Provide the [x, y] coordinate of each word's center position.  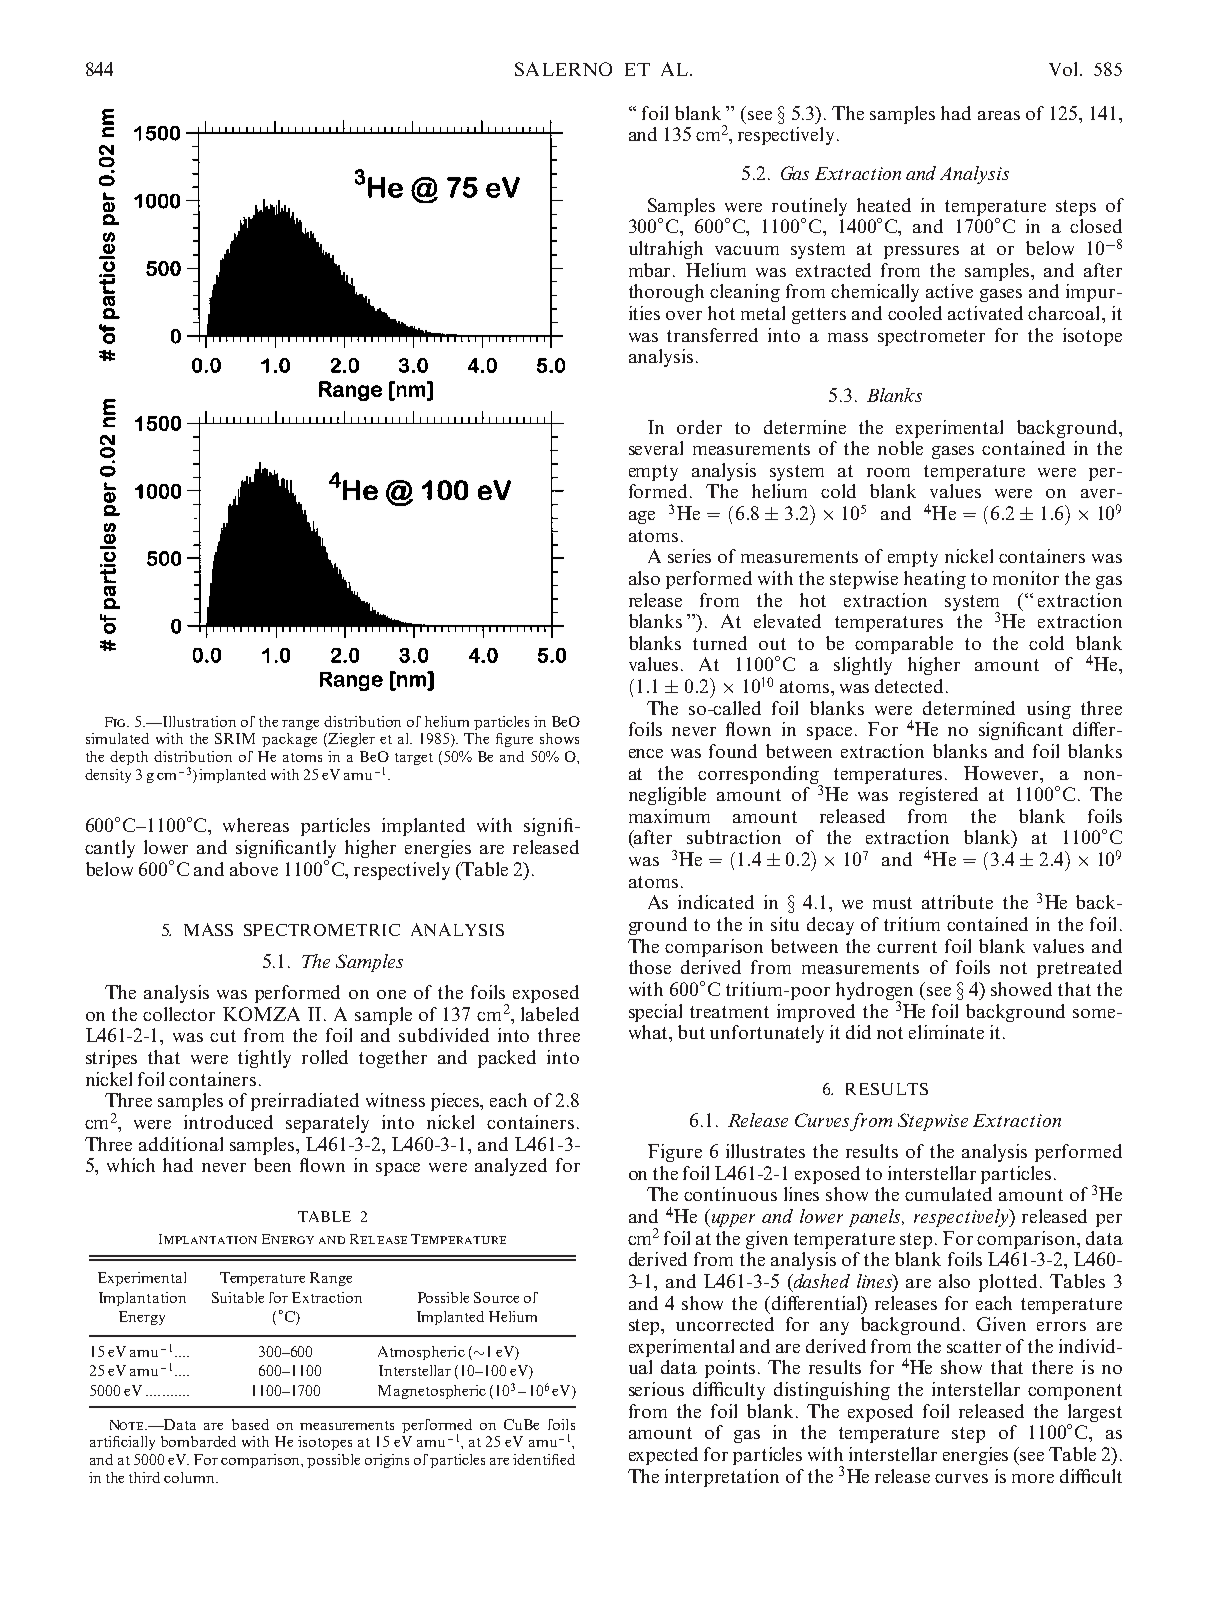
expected [663, 1456]
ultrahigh [666, 250]
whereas [256, 825]
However [1003, 773]
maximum [669, 816]
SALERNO [563, 69]
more [1033, 1478]
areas [999, 115]
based [250, 1424]
